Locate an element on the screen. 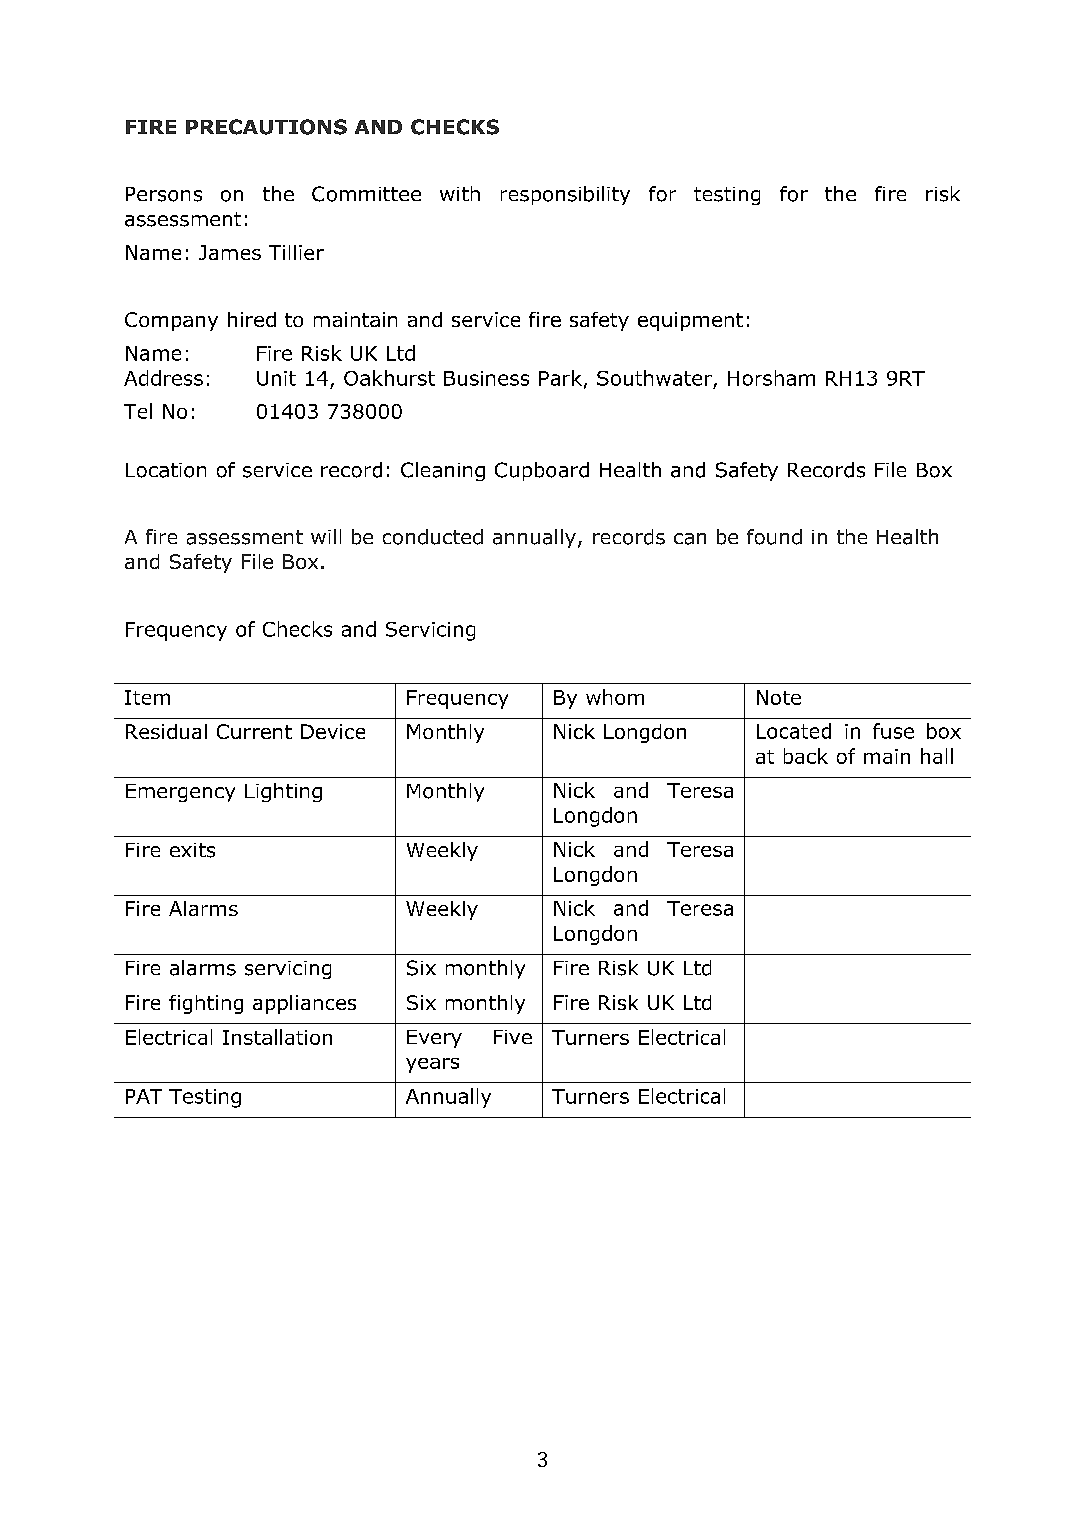  Five is located at coordinates (513, 1037).
